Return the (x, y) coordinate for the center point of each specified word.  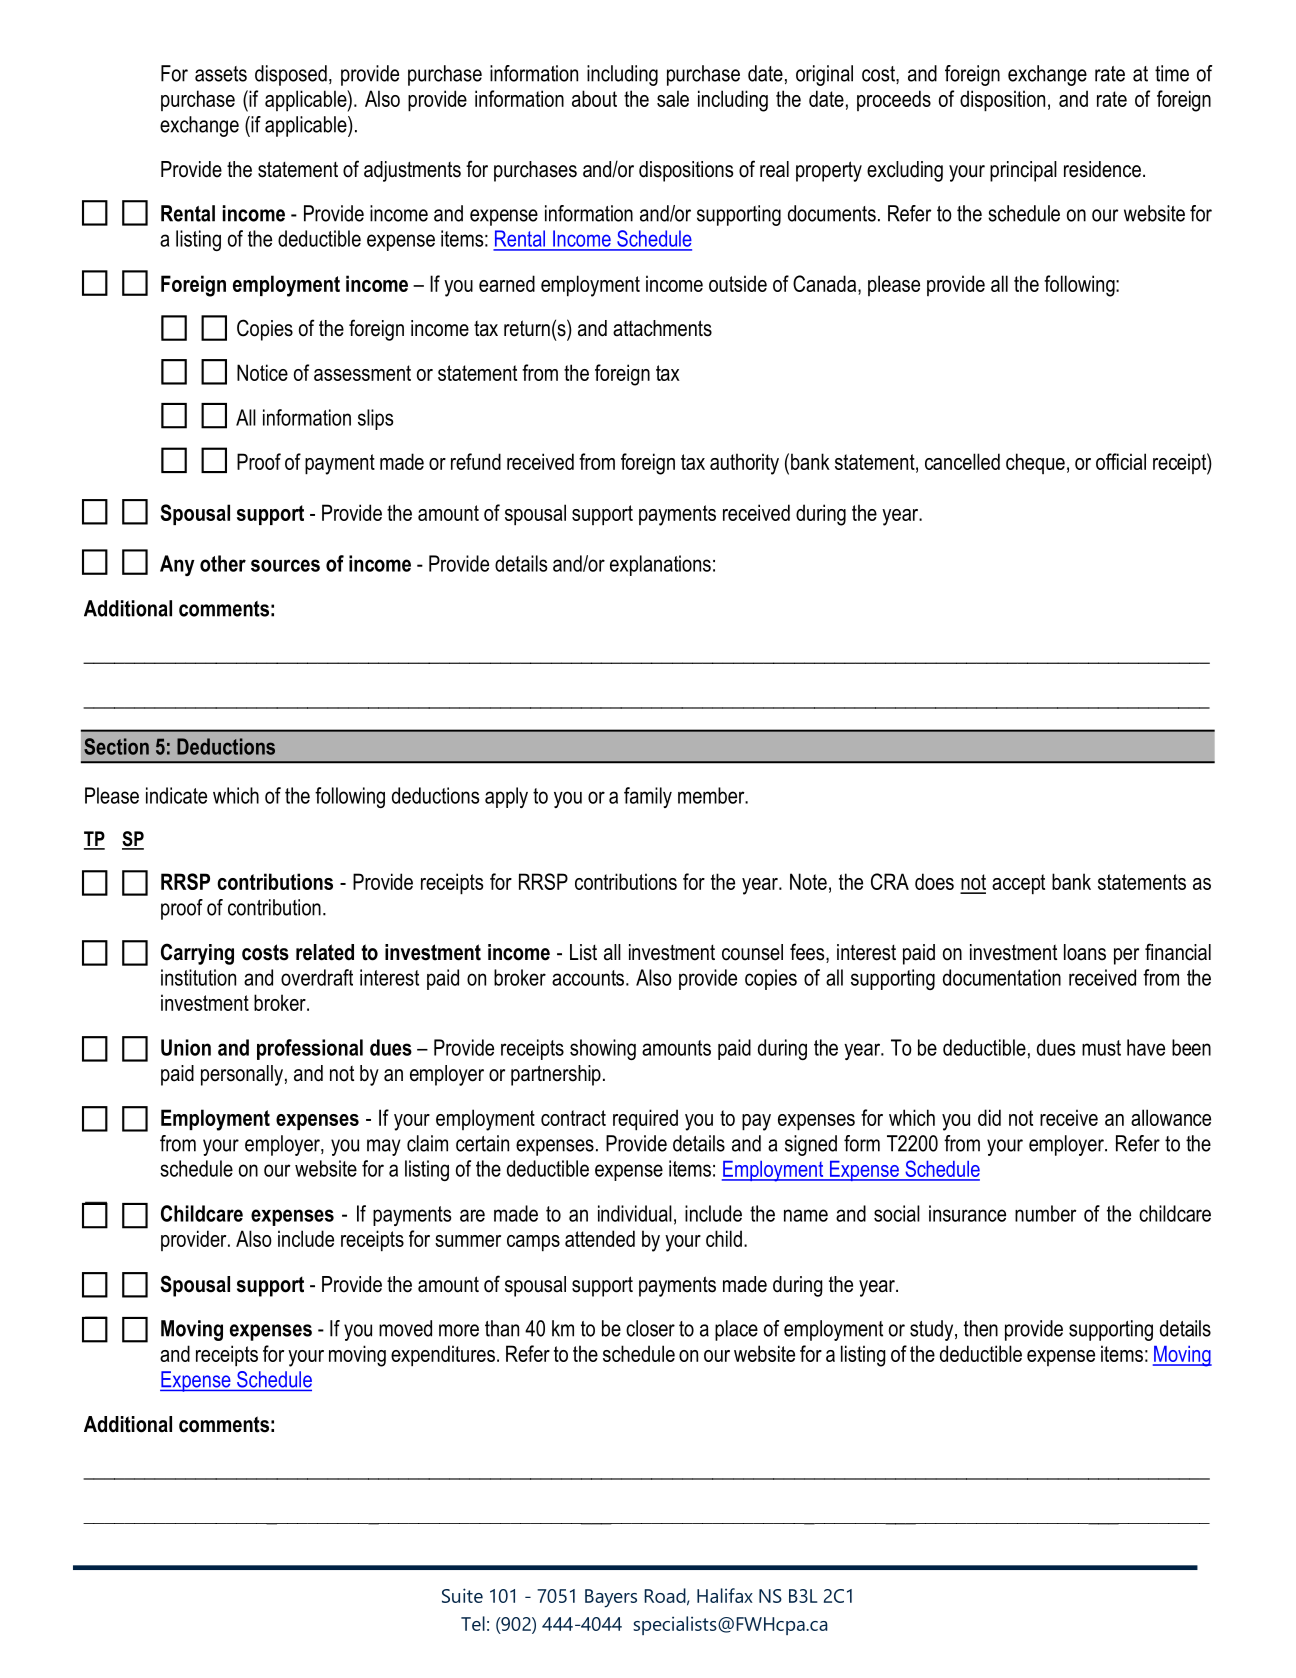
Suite (462, 1595)
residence (1102, 169)
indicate (176, 795)
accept (1018, 884)
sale (673, 98)
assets (221, 74)
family (648, 797)
